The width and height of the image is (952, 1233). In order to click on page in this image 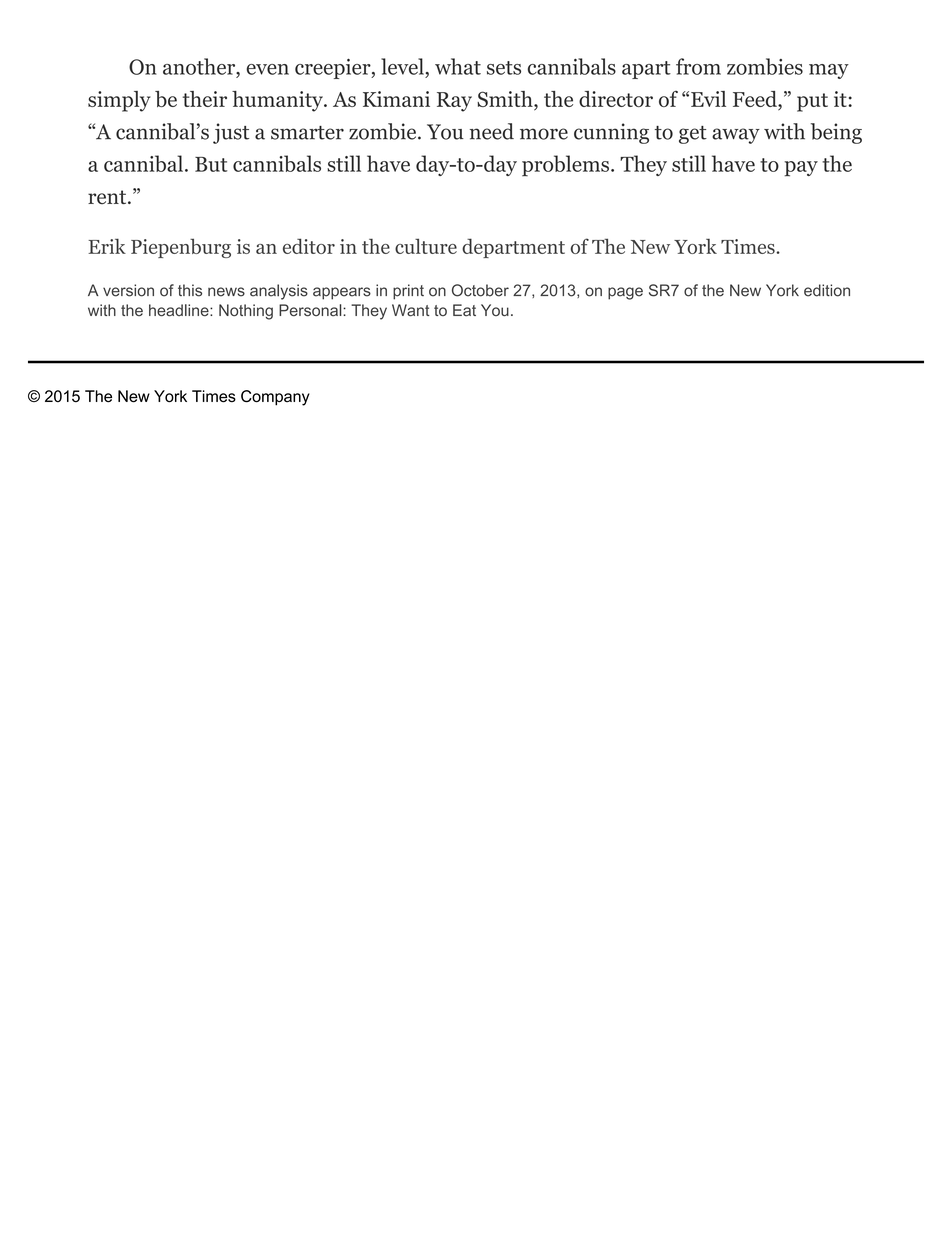, I will do `click(625, 293)`.
